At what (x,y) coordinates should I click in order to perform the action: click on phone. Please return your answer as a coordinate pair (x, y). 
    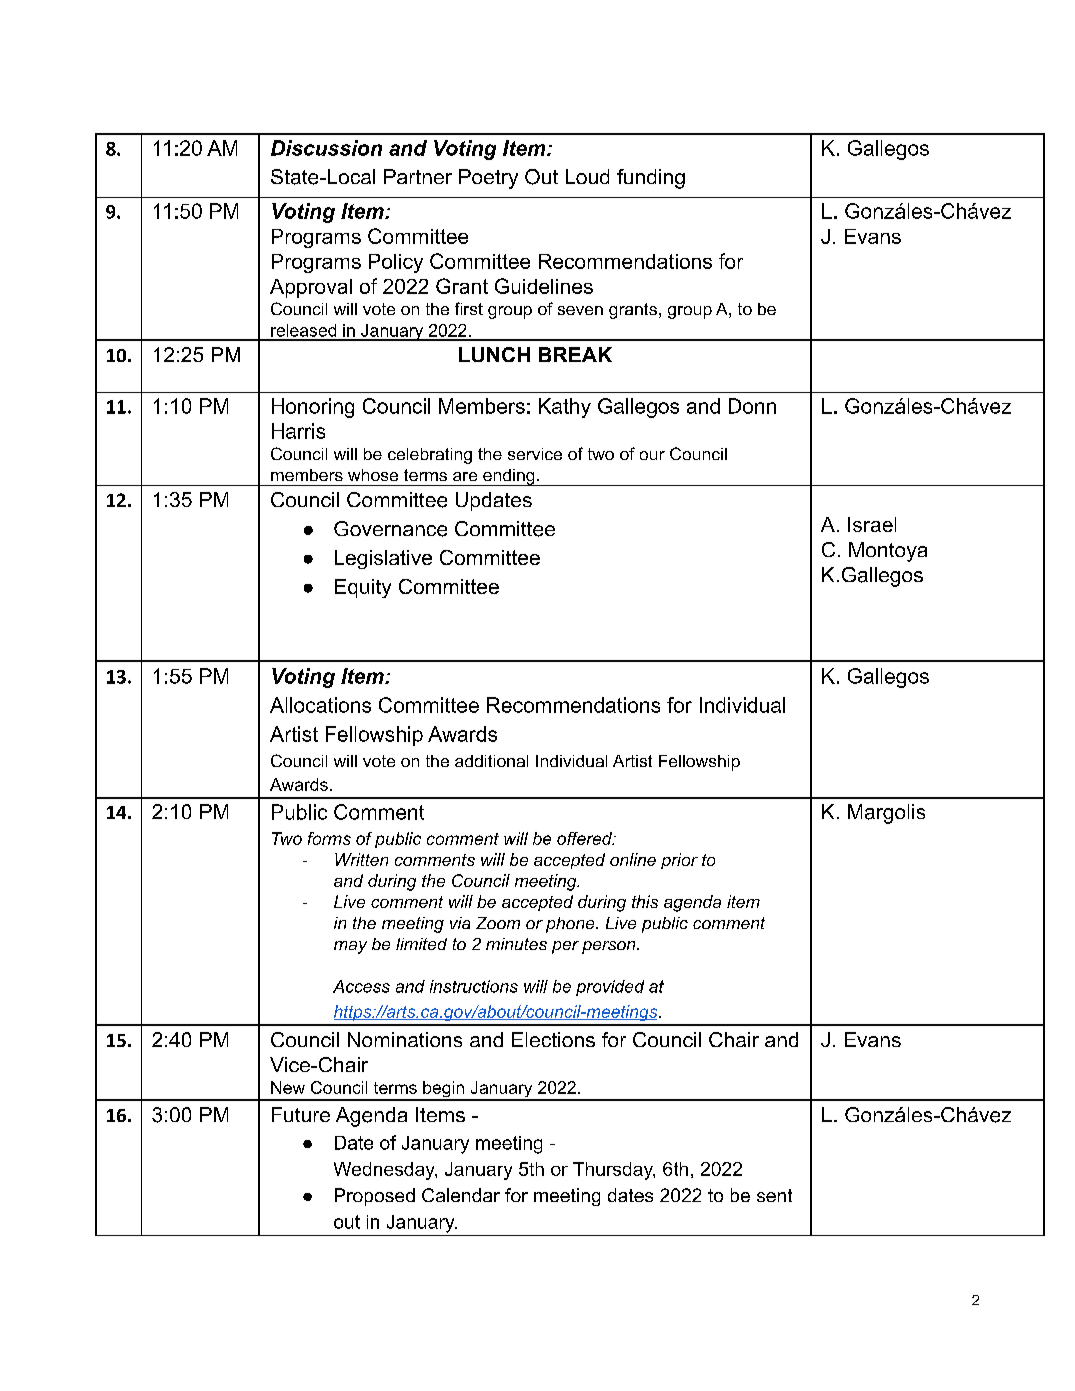
    Looking at the image, I should click on (571, 925).
